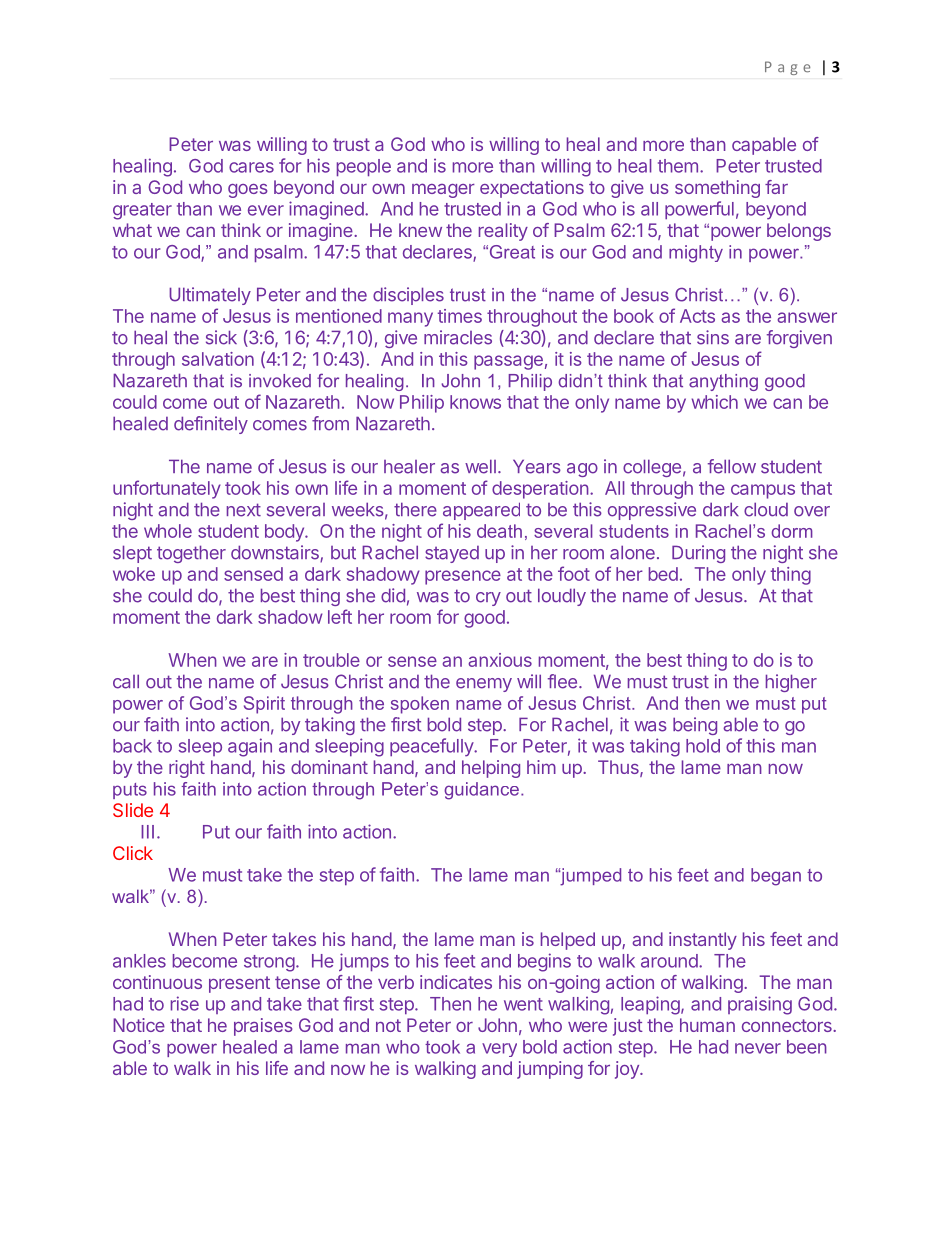  Describe the element at coordinates (715, 402) in the page. I see `which` at that location.
